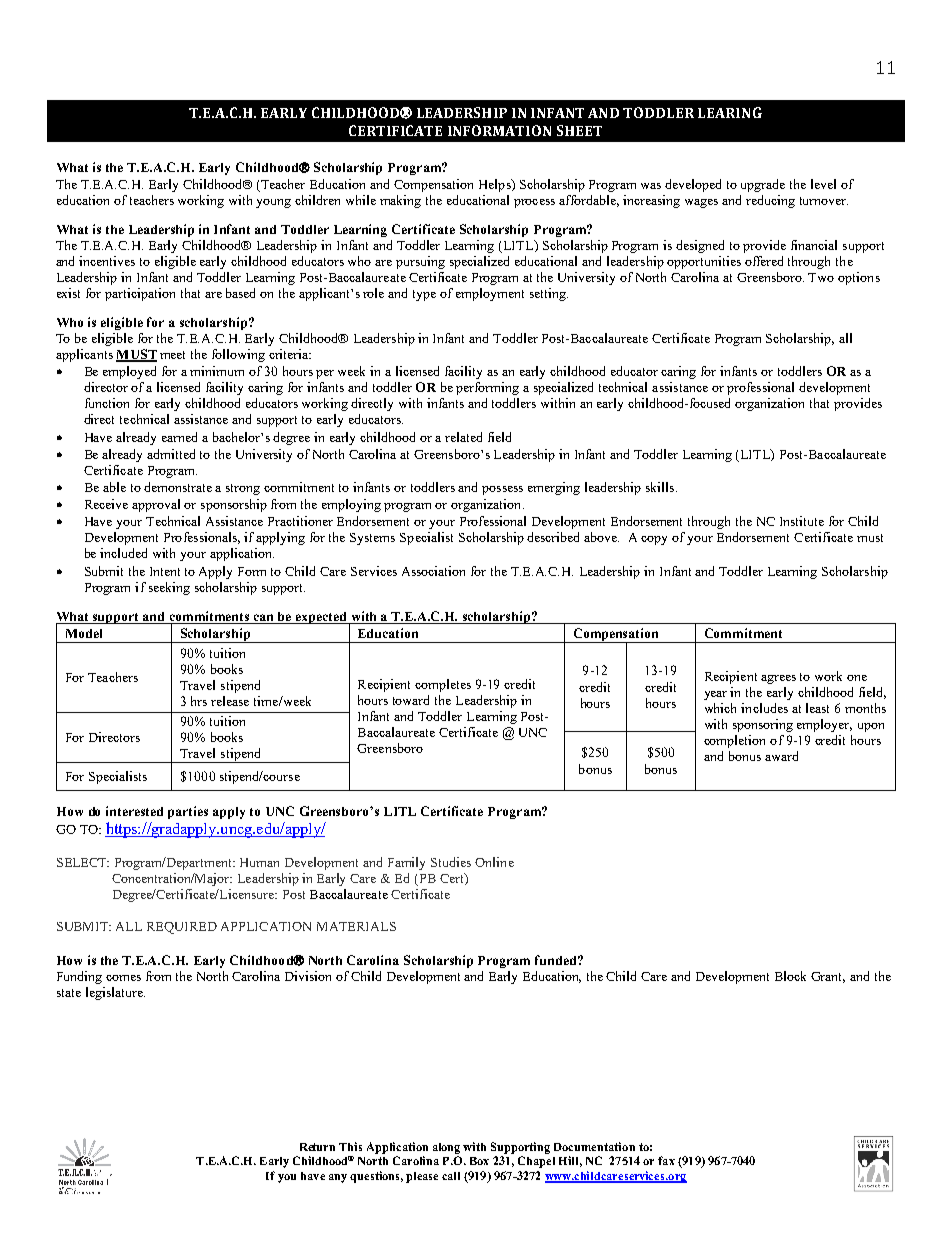  I want to click on upgrade, so click(763, 185).
